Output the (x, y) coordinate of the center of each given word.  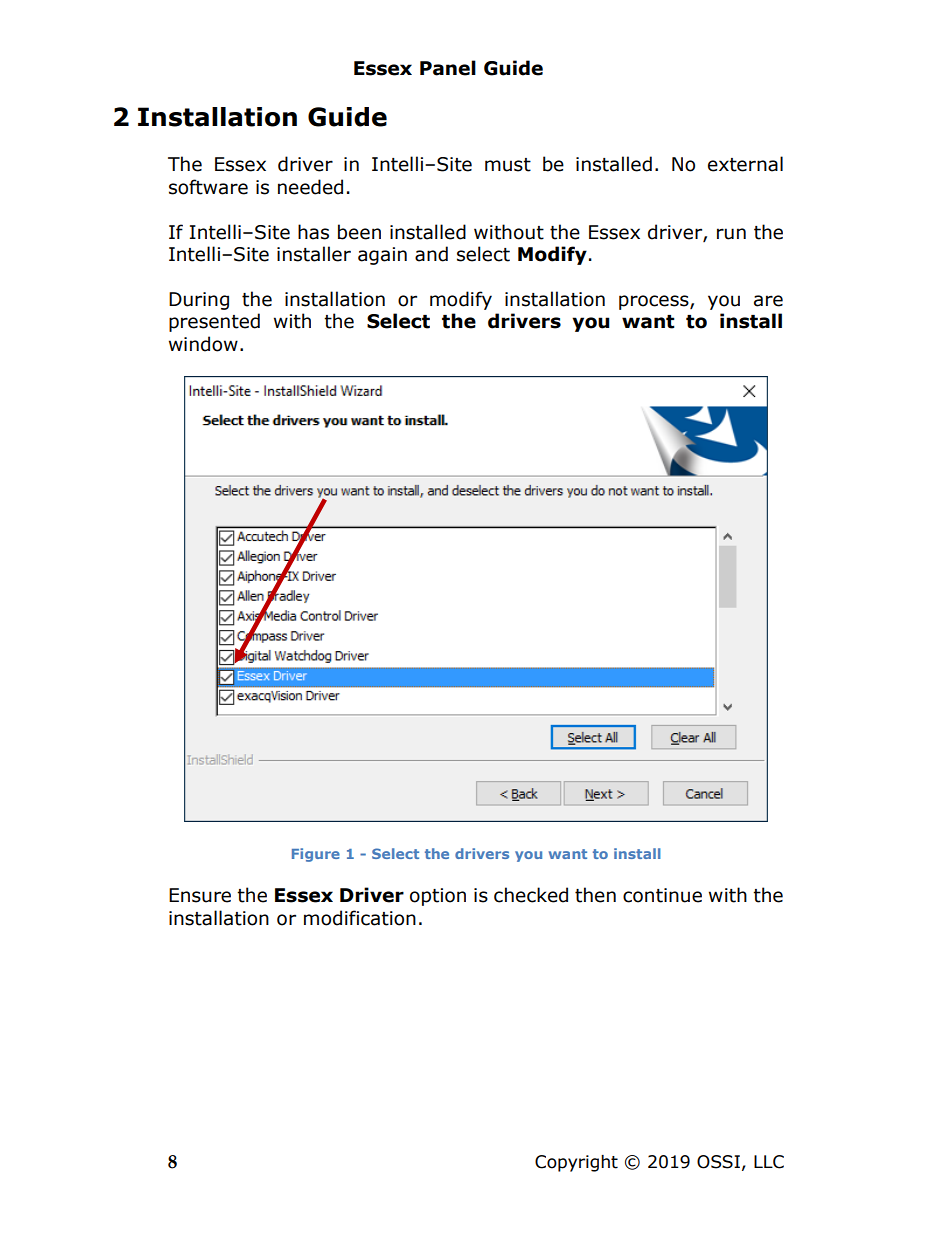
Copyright (576, 1163)
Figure (316, 855)
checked (531, 895)
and (431, 254)
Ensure (200, 895)
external (745, 164)
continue (662, 895)
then (595, 895)
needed (310, 187)
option (438, 897)
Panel (448, 68)
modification (360, 918)
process (655, 302)
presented (214, 322)
